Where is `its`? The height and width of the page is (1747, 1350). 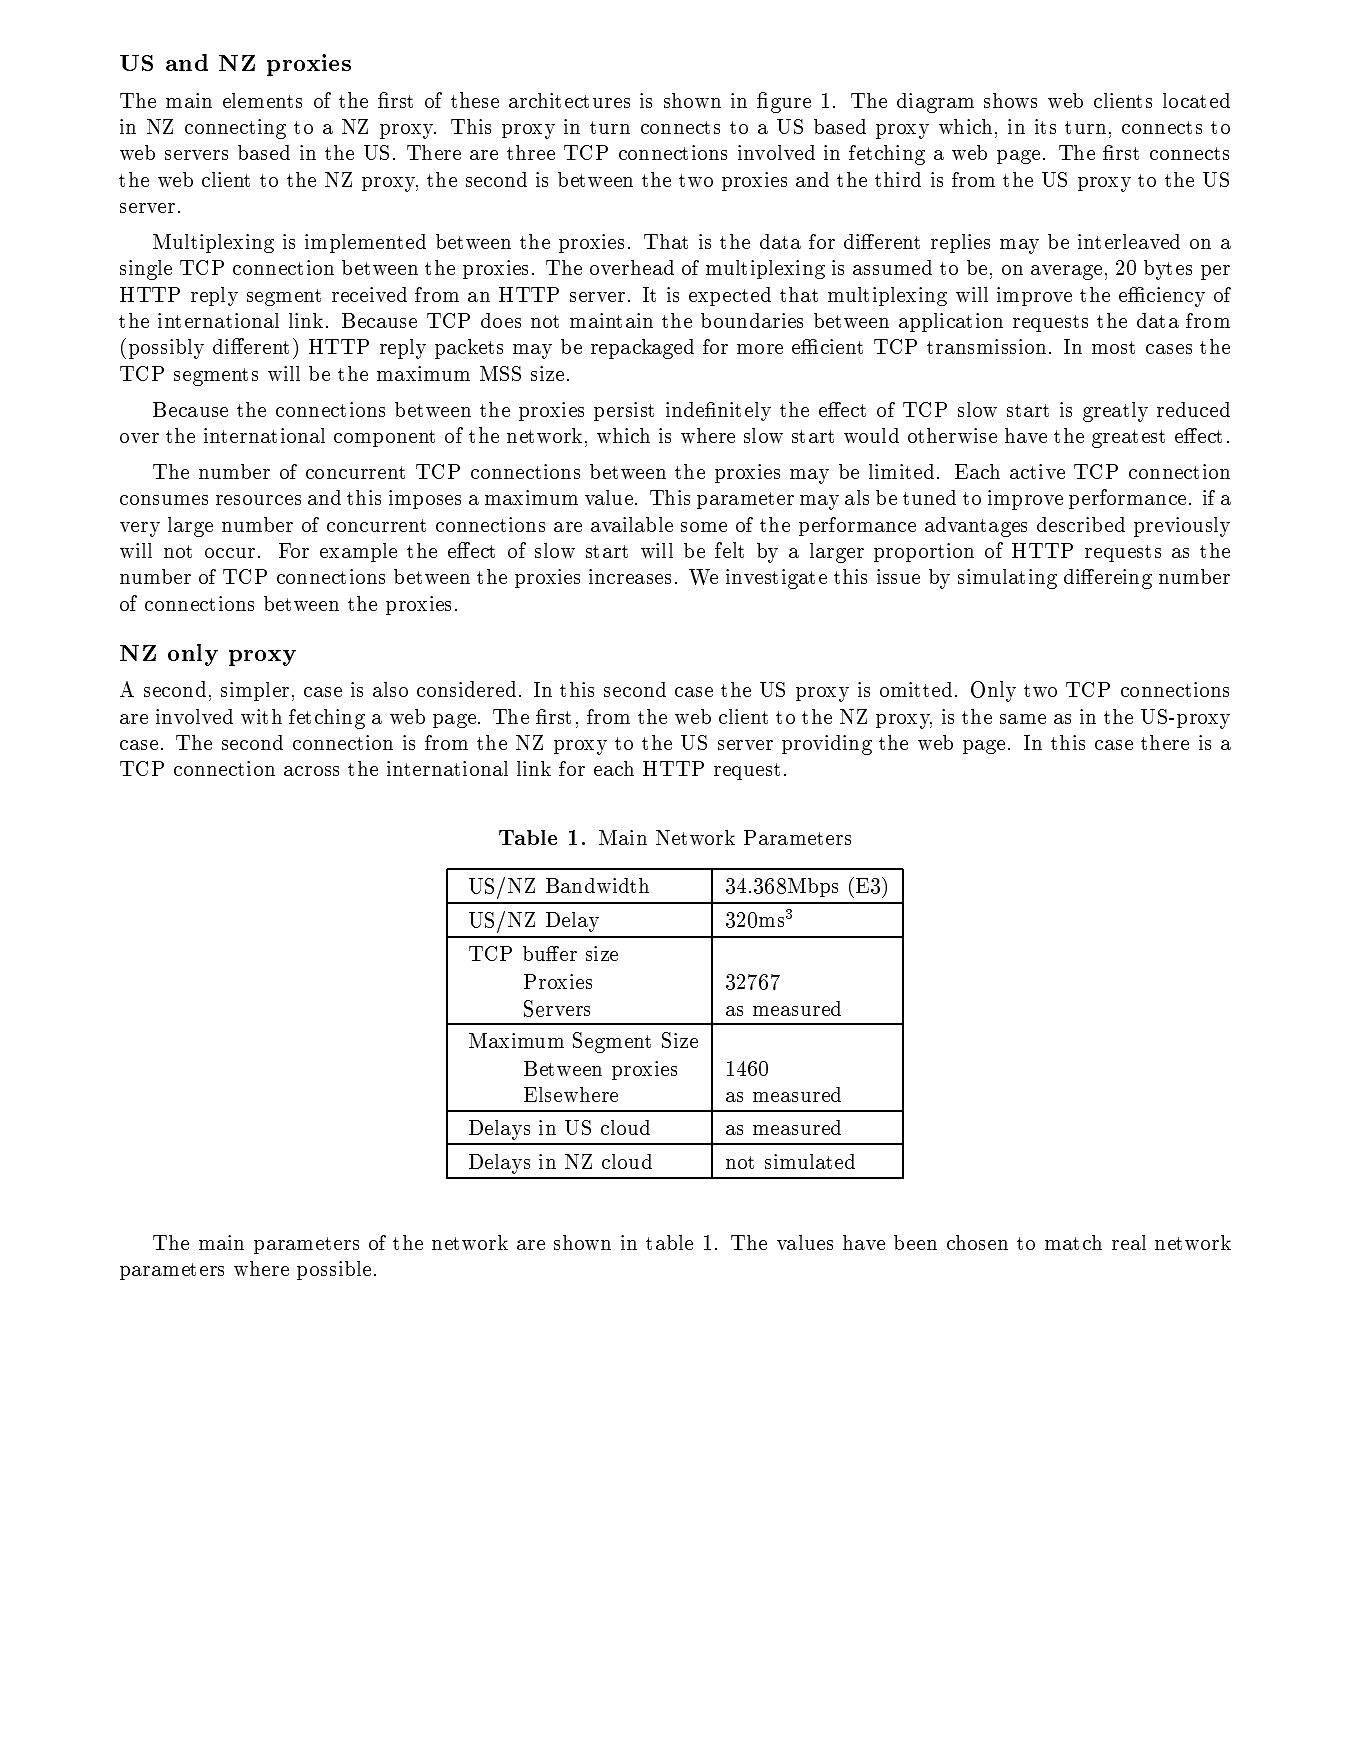
its is located at coordinates (1045, 126).
